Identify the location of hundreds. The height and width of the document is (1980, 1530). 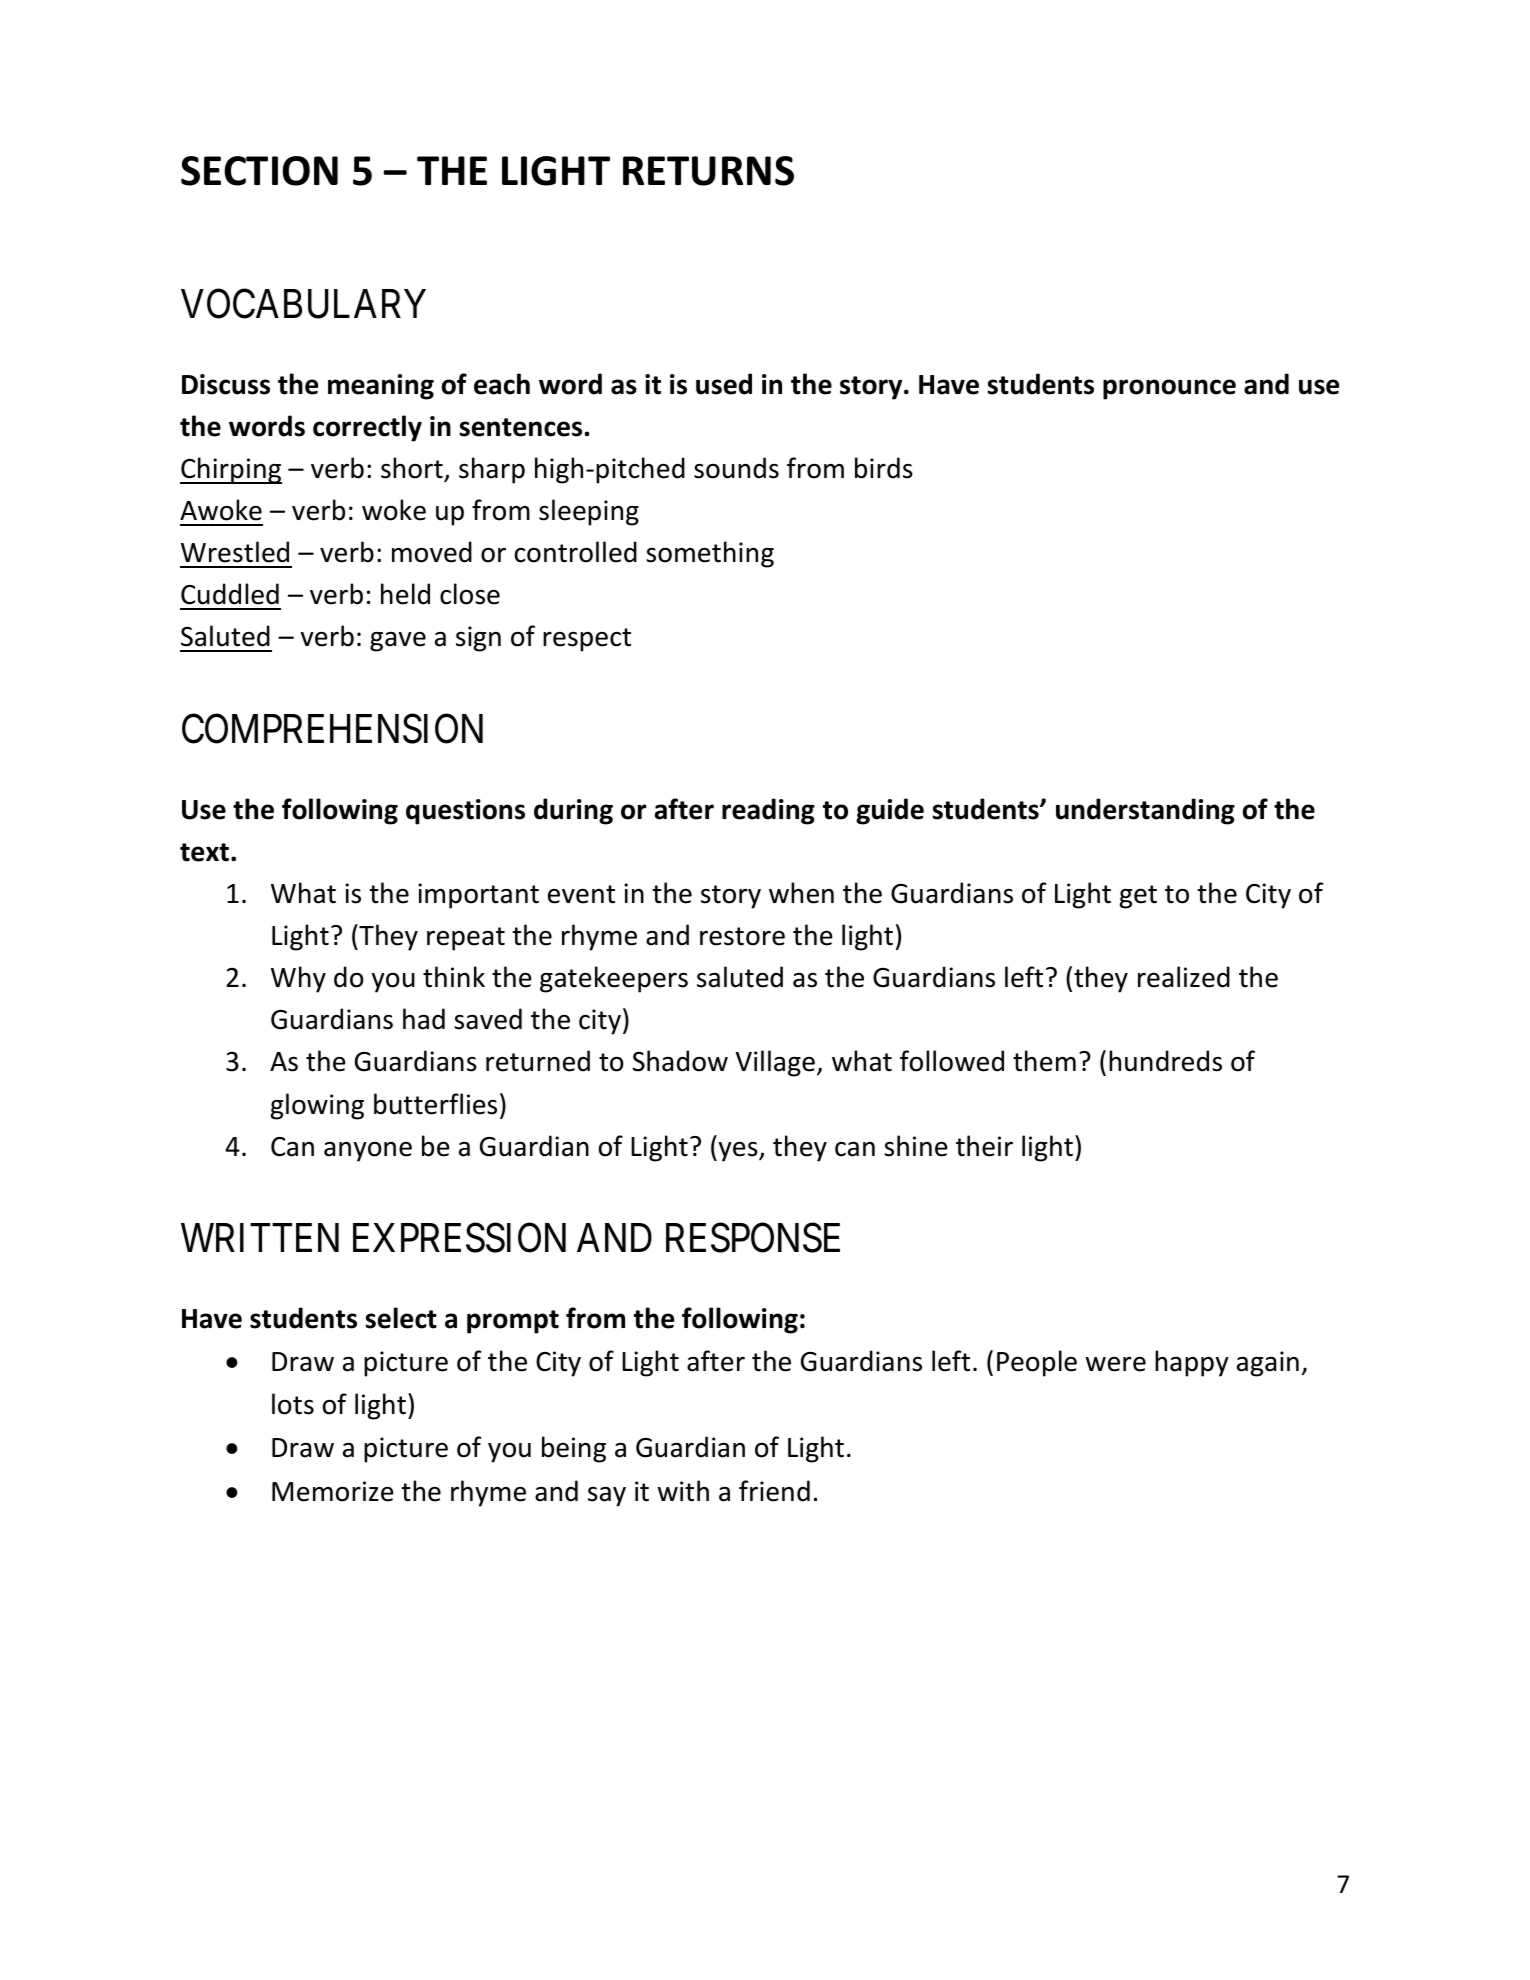
(1165, 1061).
